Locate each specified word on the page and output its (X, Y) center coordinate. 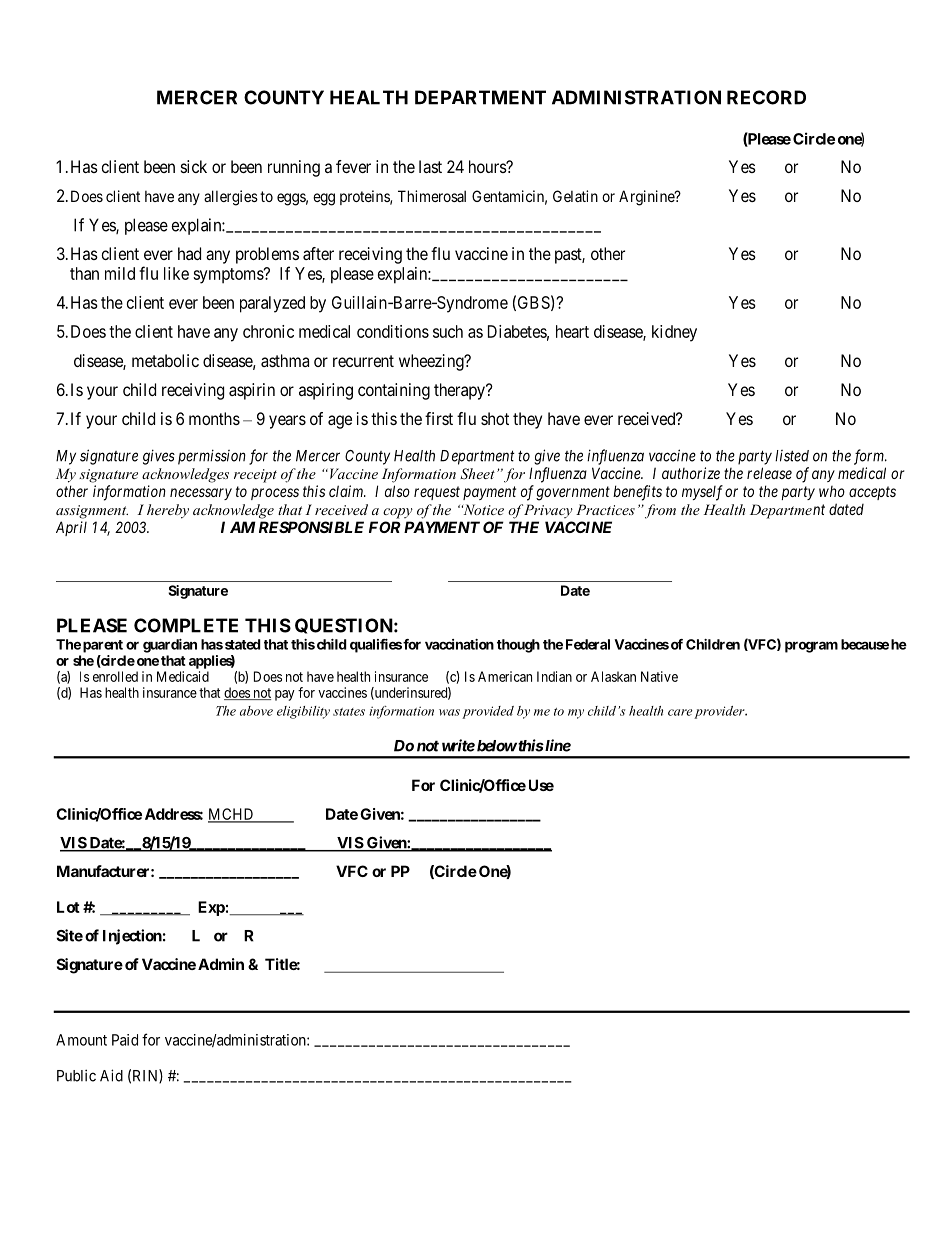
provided (488, 712)
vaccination (459, 644)
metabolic (165, 360)
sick (194, 166)
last (430, 166)
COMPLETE (186, 625)
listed (792, 456)
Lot (68, 907)
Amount (81, 1040)
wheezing (432, 362)
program (811, 647)
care (680, 712)
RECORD (766, 97)
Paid (125, 1040)
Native (659, 676)
